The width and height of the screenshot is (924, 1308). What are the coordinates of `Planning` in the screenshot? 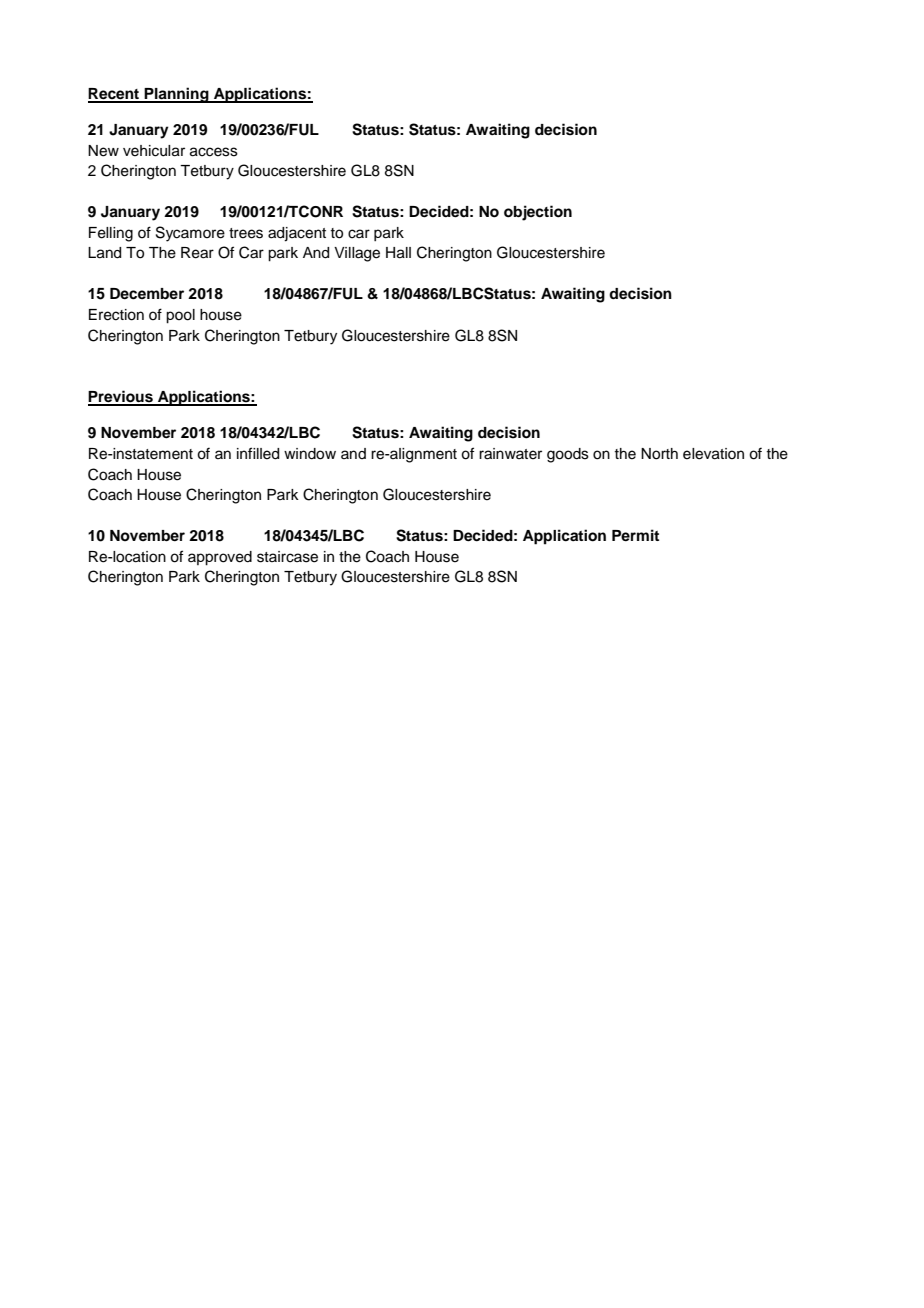 It's located at (177, 95).
